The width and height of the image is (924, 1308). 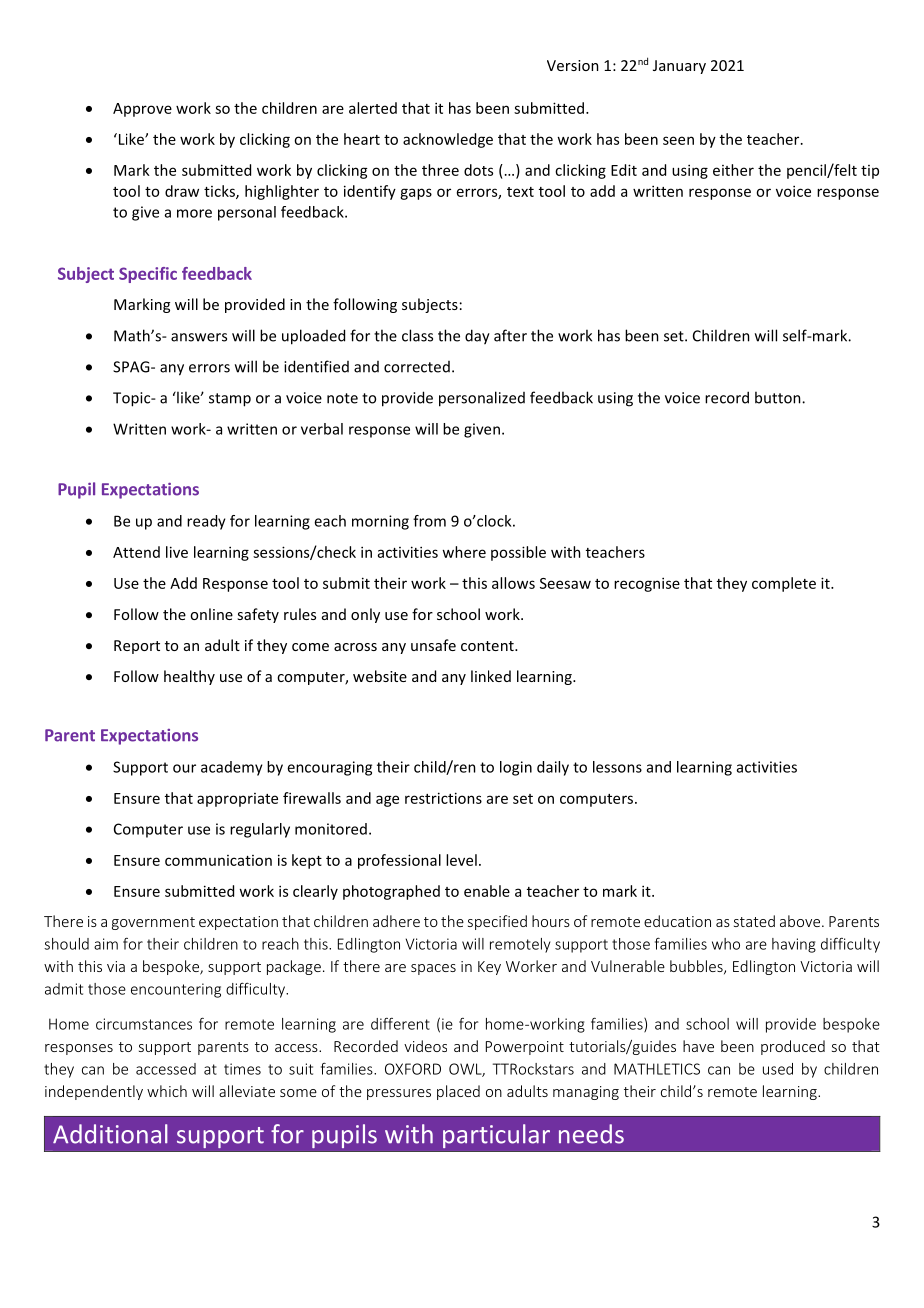 What do you see at coordinates (778, 1069) in the image?
I see `used` at bounding box center [778, 1069].
